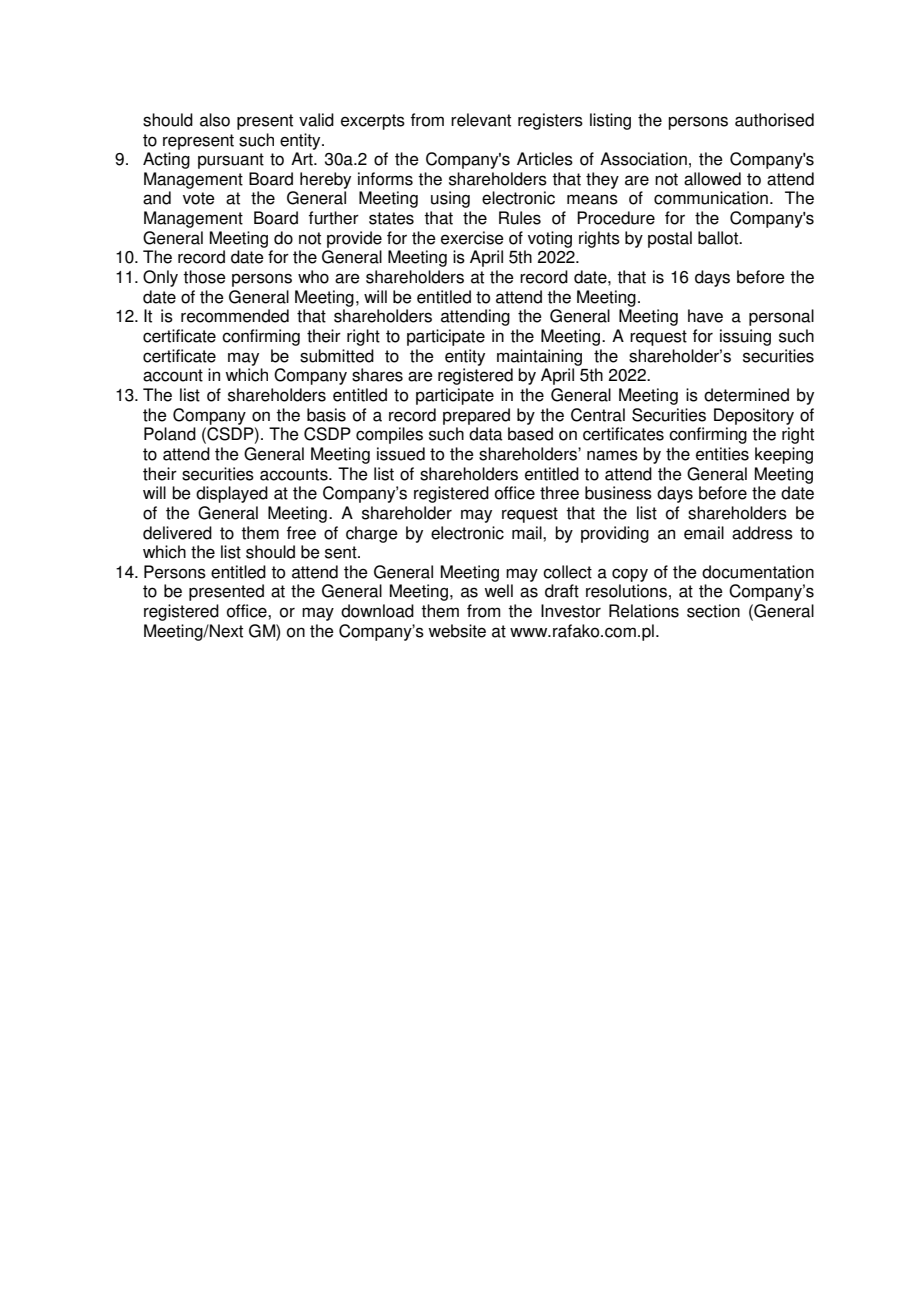 Image resolution: width=924 pixels, height=1308 pixels. What do you see at coordinates (481, 120) in the screenshot?
I see `relevant` at bounding box center [481, 120].
